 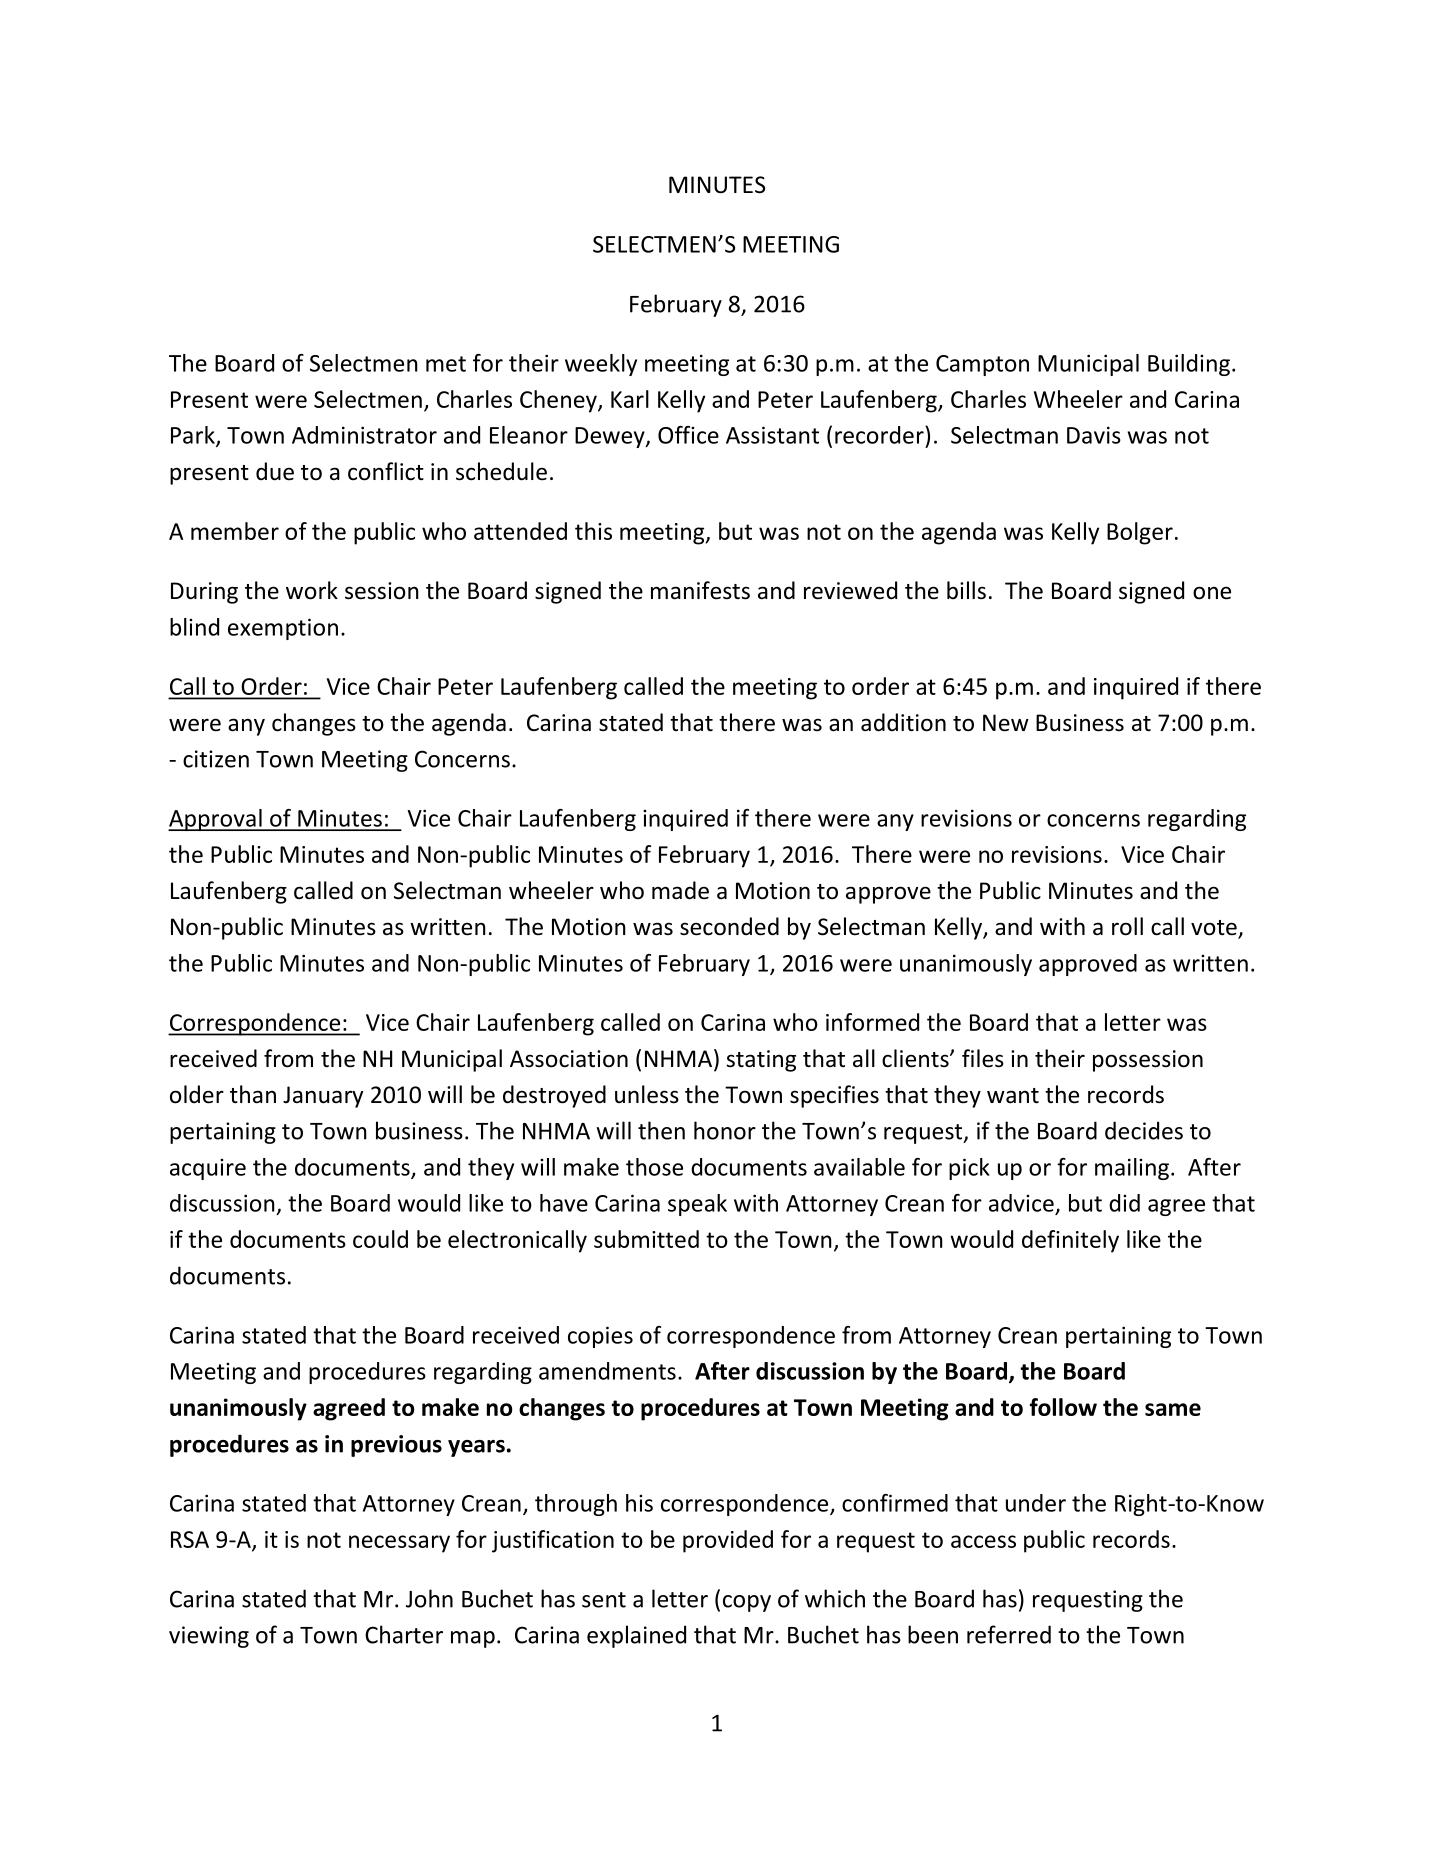 What do you see at coordinates (323, 1097) in the image?
I see `January` at bounding box center [323, 1097].
